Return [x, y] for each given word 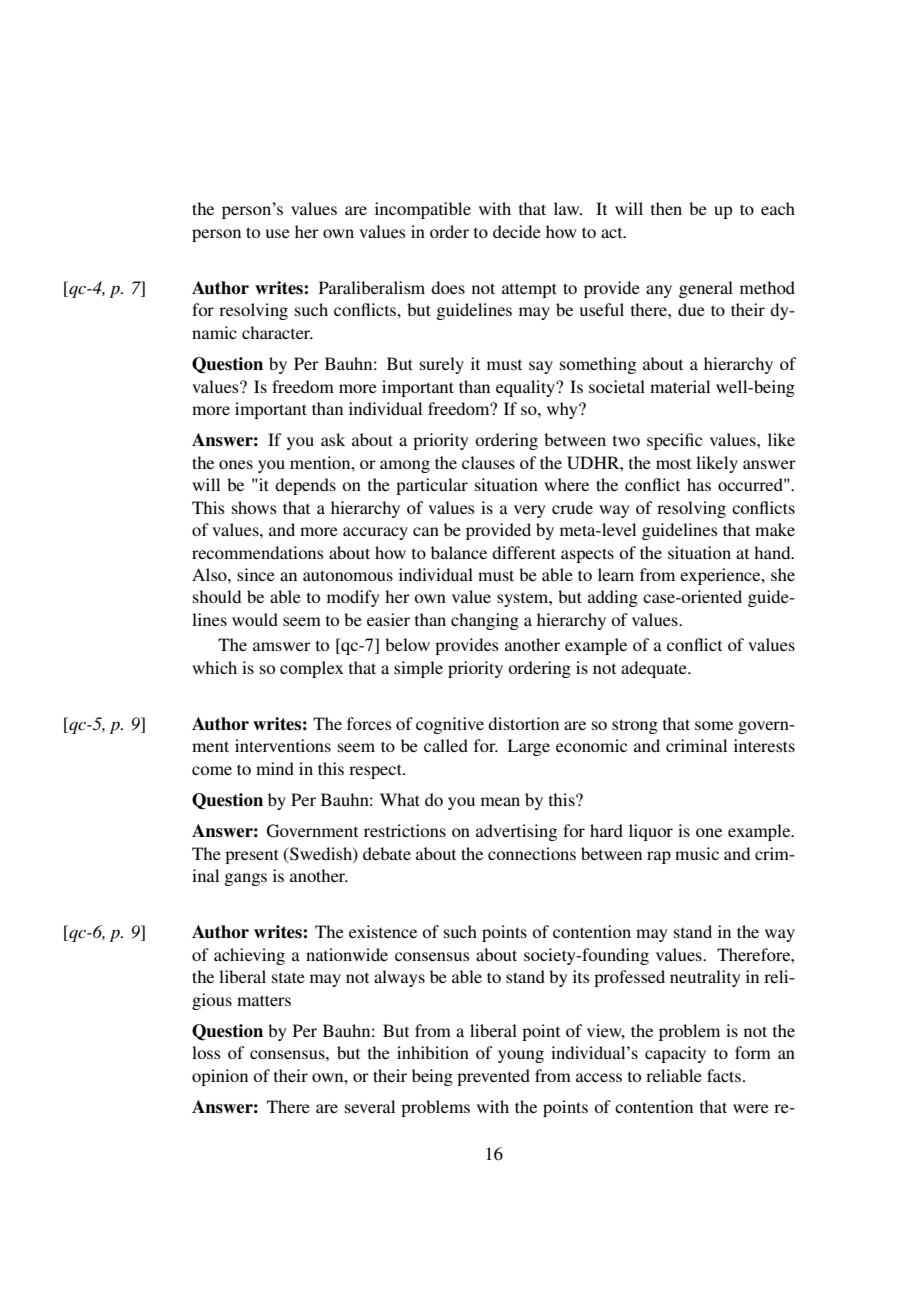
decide [517, 231]
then [666, 208]
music [697, 853]
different [524, 552]
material [680, 386]
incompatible [423, 210]
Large [528, 747]
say [541, 367]
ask [333, 439]
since [256, 574]
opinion [220, 1077]
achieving [249, 956]
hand [773, 552]
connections [532, 853]
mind [275, 768]
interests [764, 745]
